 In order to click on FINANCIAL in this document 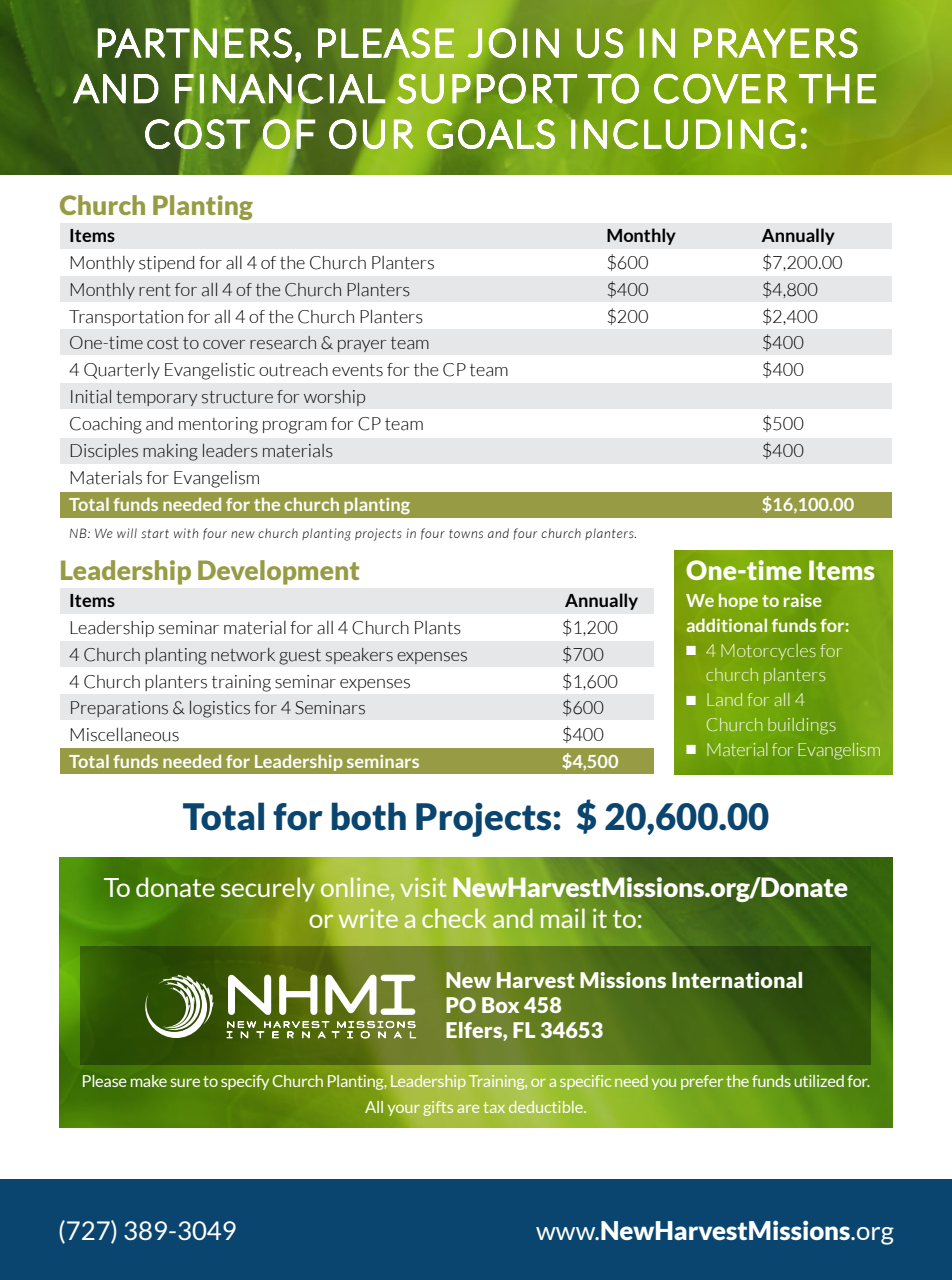, I will do `click(280, 89)`.
